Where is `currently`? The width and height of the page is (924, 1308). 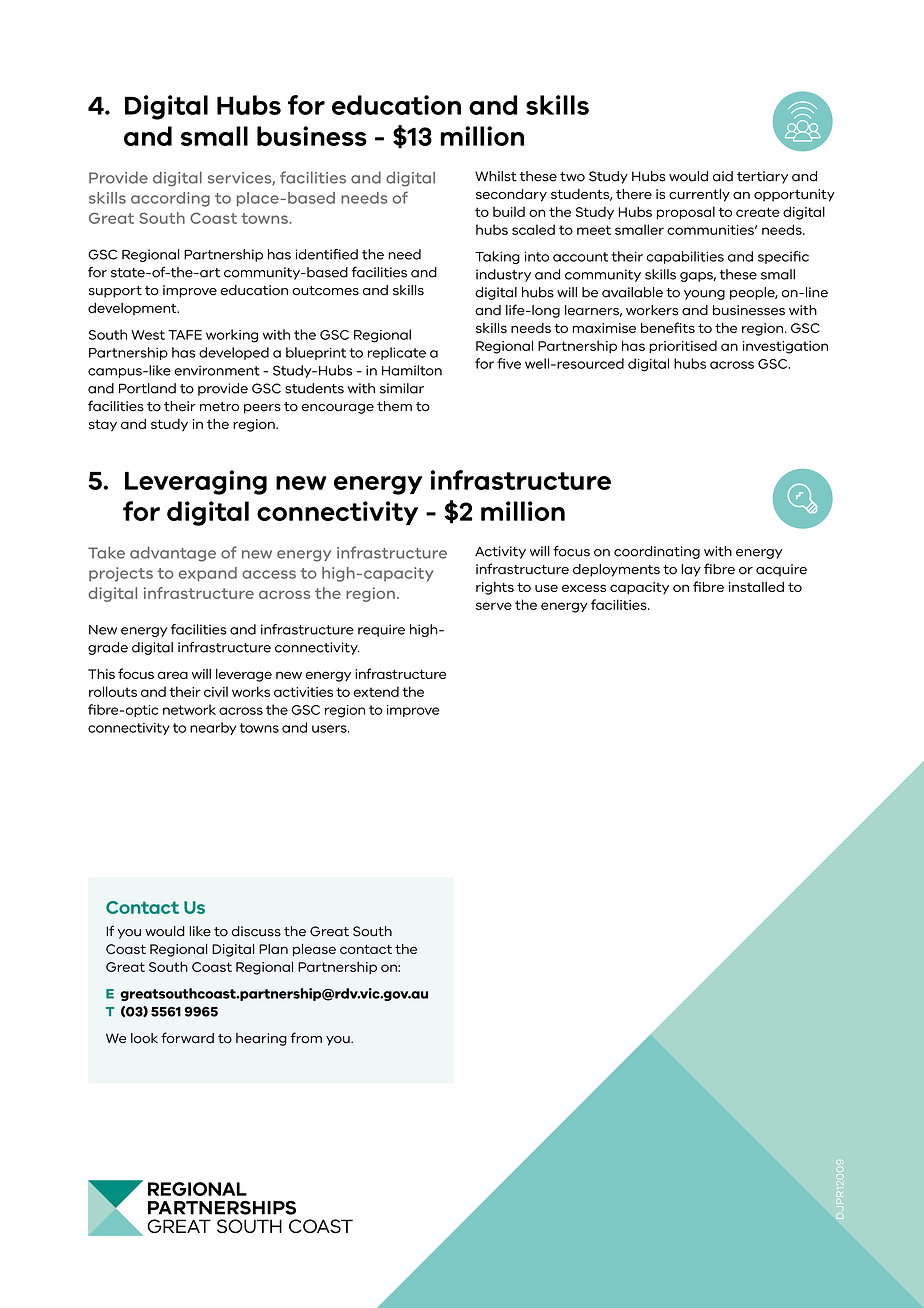
currently is located at coordinates (699, 195).
